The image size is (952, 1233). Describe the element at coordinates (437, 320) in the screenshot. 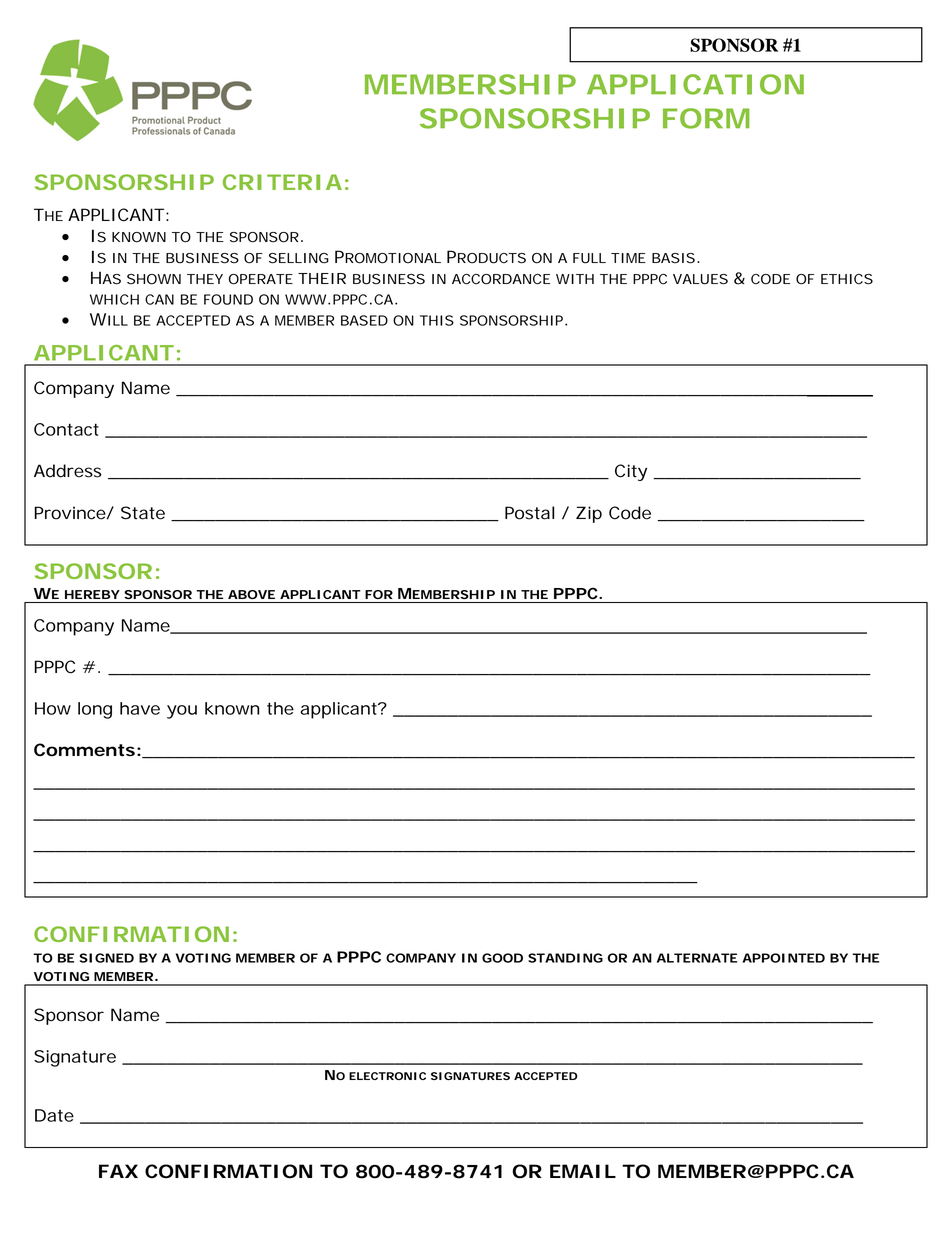

I see `THIS` at that location.
